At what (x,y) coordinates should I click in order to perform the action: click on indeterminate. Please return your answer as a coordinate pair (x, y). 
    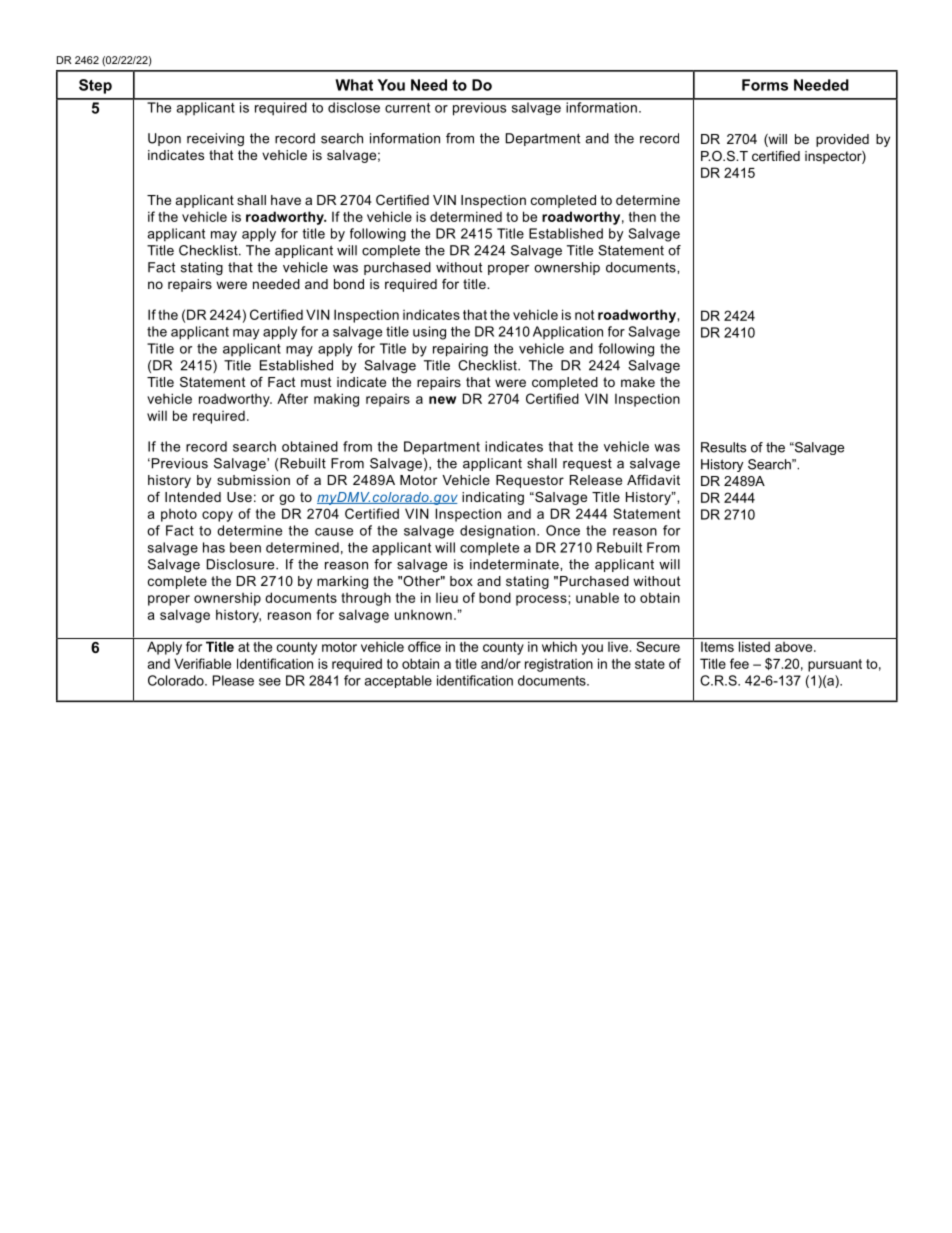
    Looking at the image, I should click on (515, 564).
